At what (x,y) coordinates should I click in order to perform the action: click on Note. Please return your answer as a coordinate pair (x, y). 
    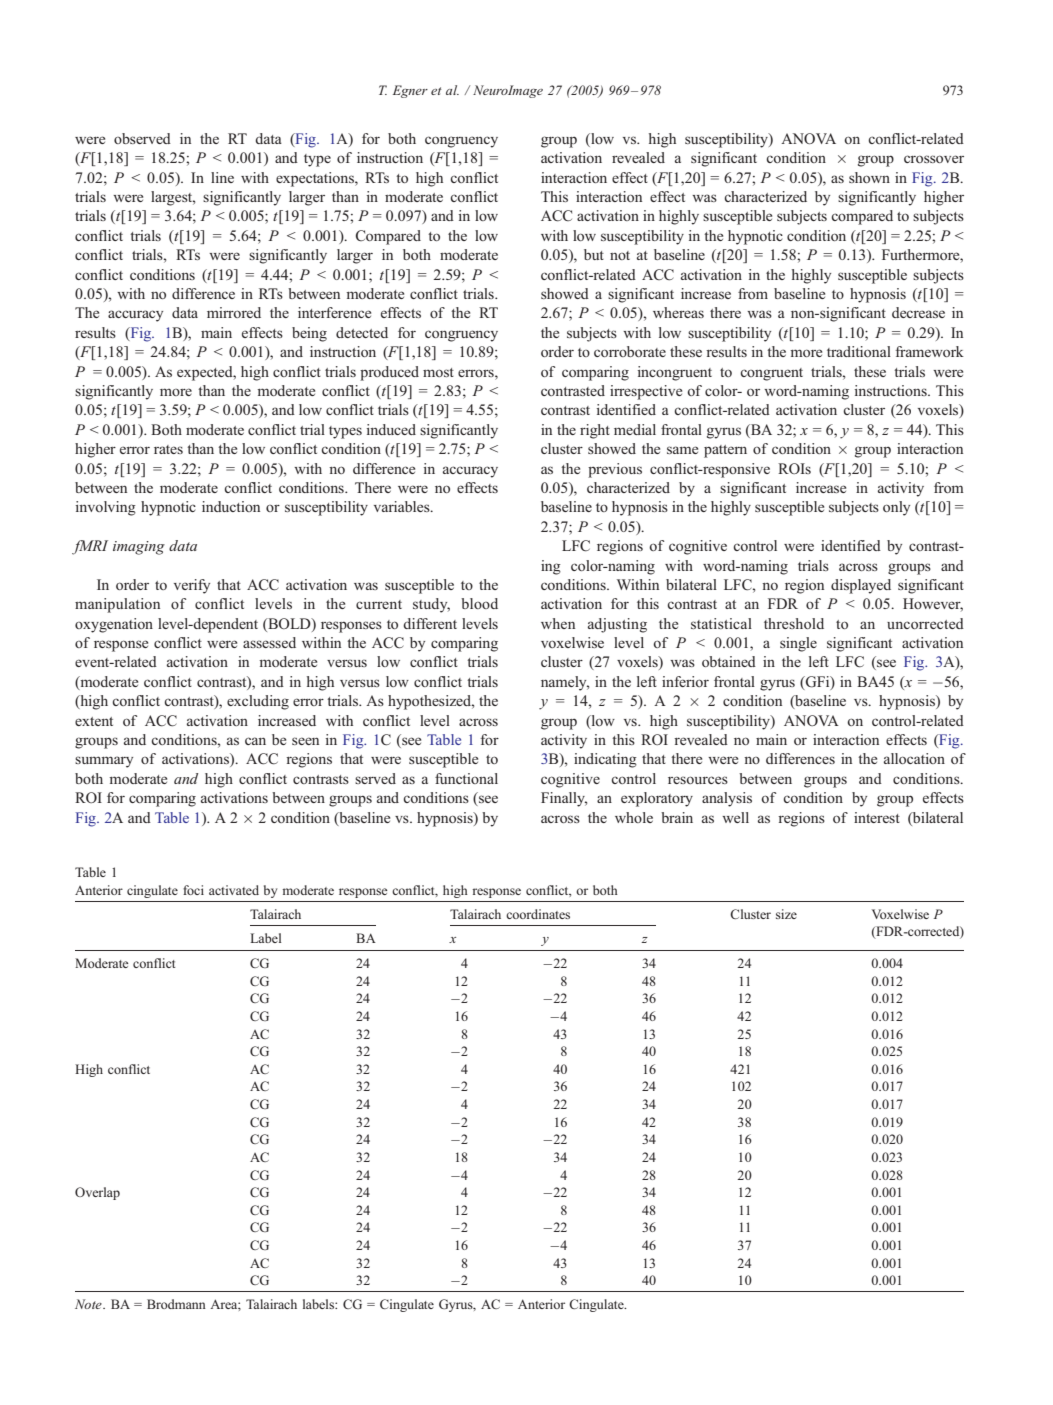
    Looking at the image, I should click on (89, 1304).
